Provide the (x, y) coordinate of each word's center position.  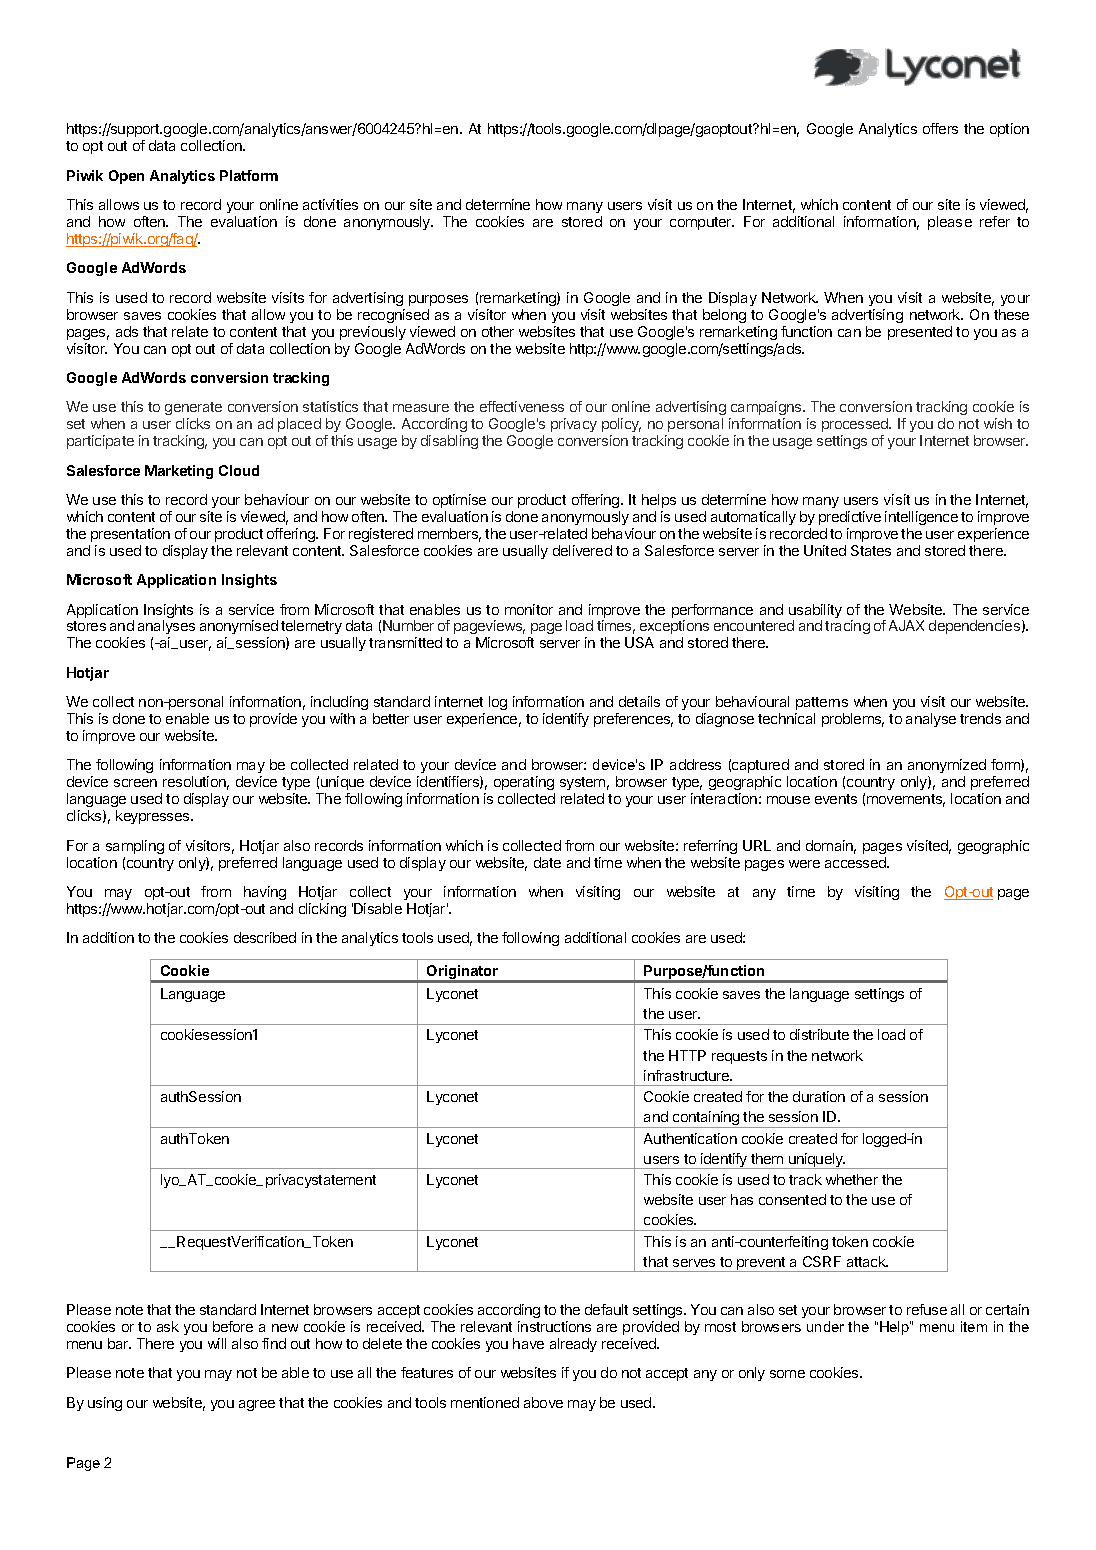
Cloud (239, 470)
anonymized (947, 768)
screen (135, 783)
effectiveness (522, 406)
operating (524, 785)
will (217, 1343)
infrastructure (688, 1075)
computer (702, 223)
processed (856, 425)
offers (940, 128)
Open (126, 177)
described (265, 937)
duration (819, 1096)
